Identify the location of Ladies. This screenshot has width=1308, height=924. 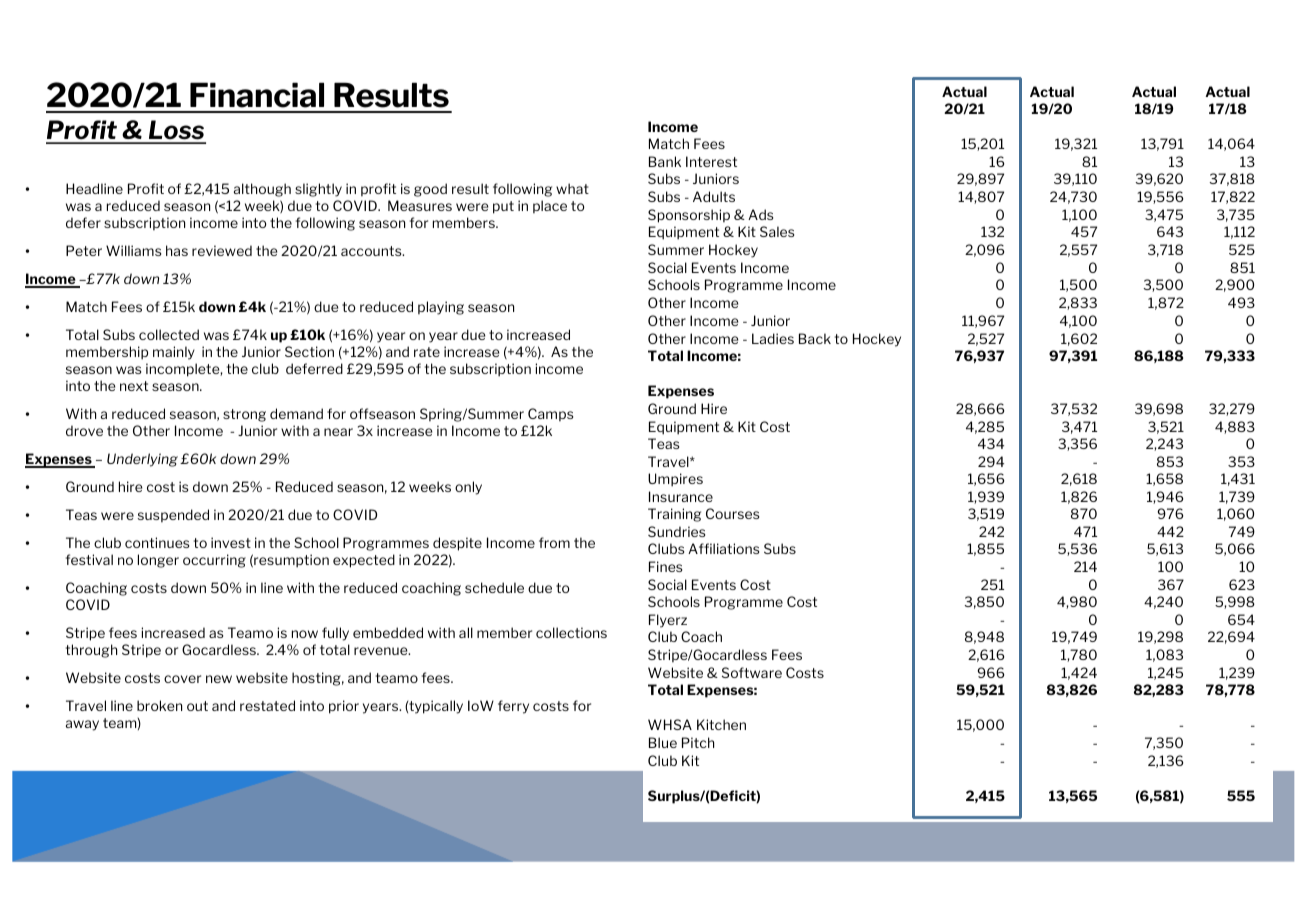
(773, 338).
